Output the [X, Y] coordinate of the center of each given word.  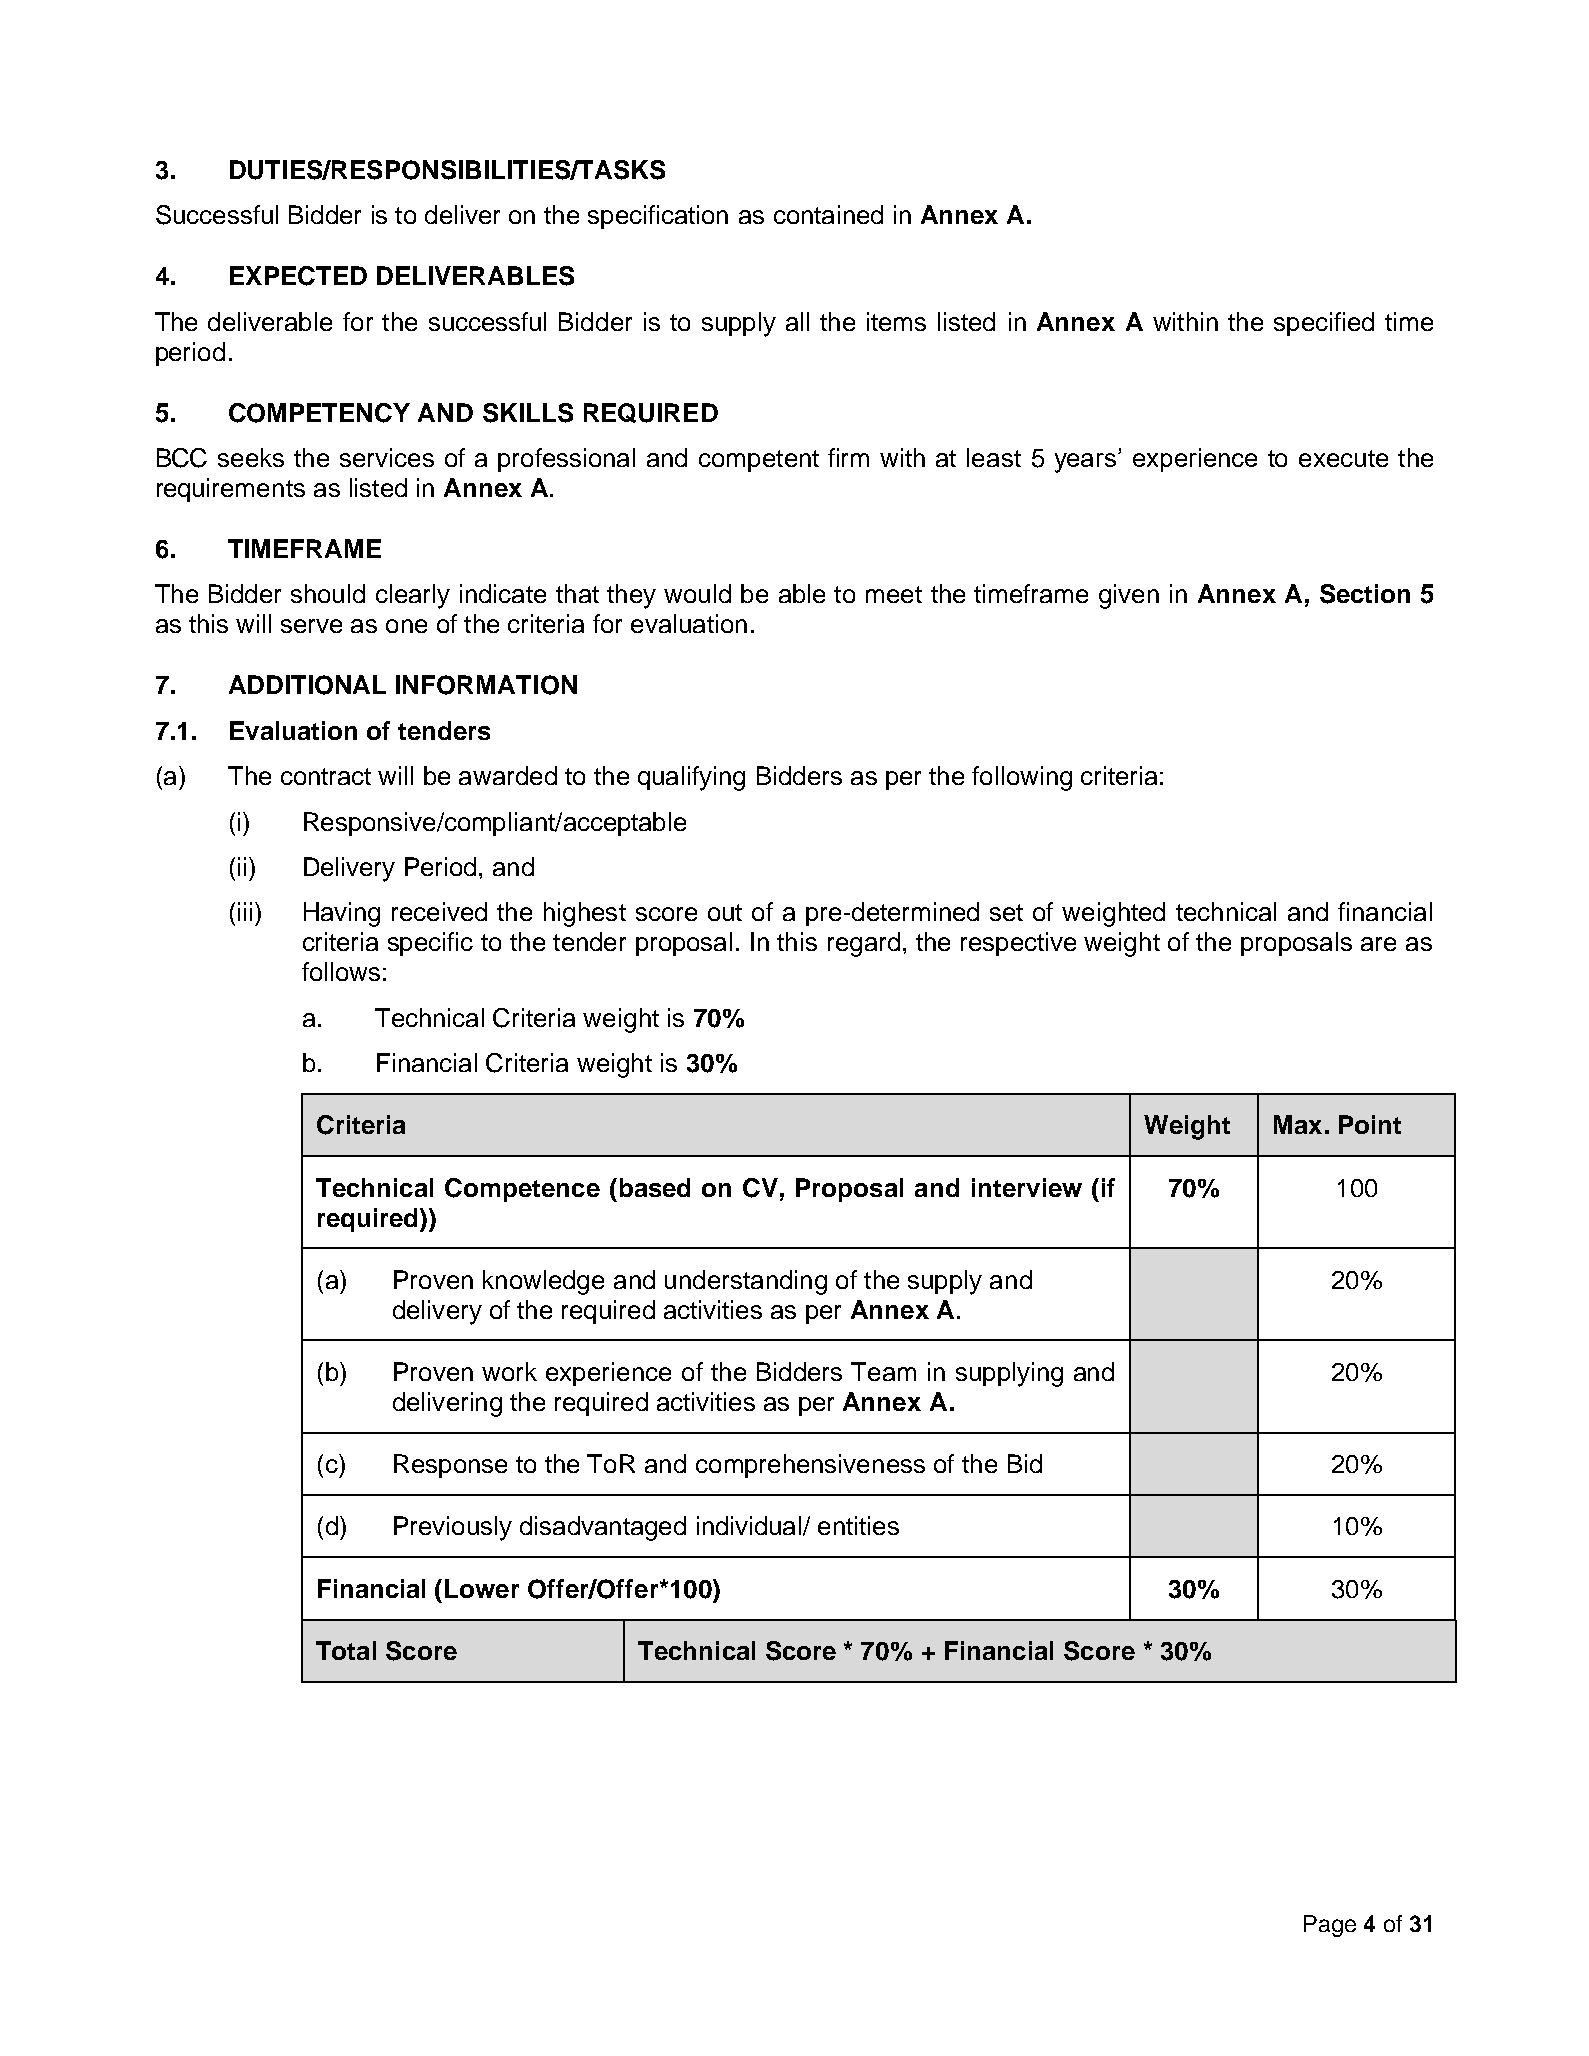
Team [883, 1371]
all [797, 321]
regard [864, 944]
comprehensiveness [810, 1466]
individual [750, 1526]
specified [1324, 324]
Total [346, 1650]
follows [341, 971]
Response [450, 1466]
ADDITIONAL [307, 685]
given [1129, 596]
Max [1298, 1124]
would [697, 593]
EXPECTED [298, 276]
